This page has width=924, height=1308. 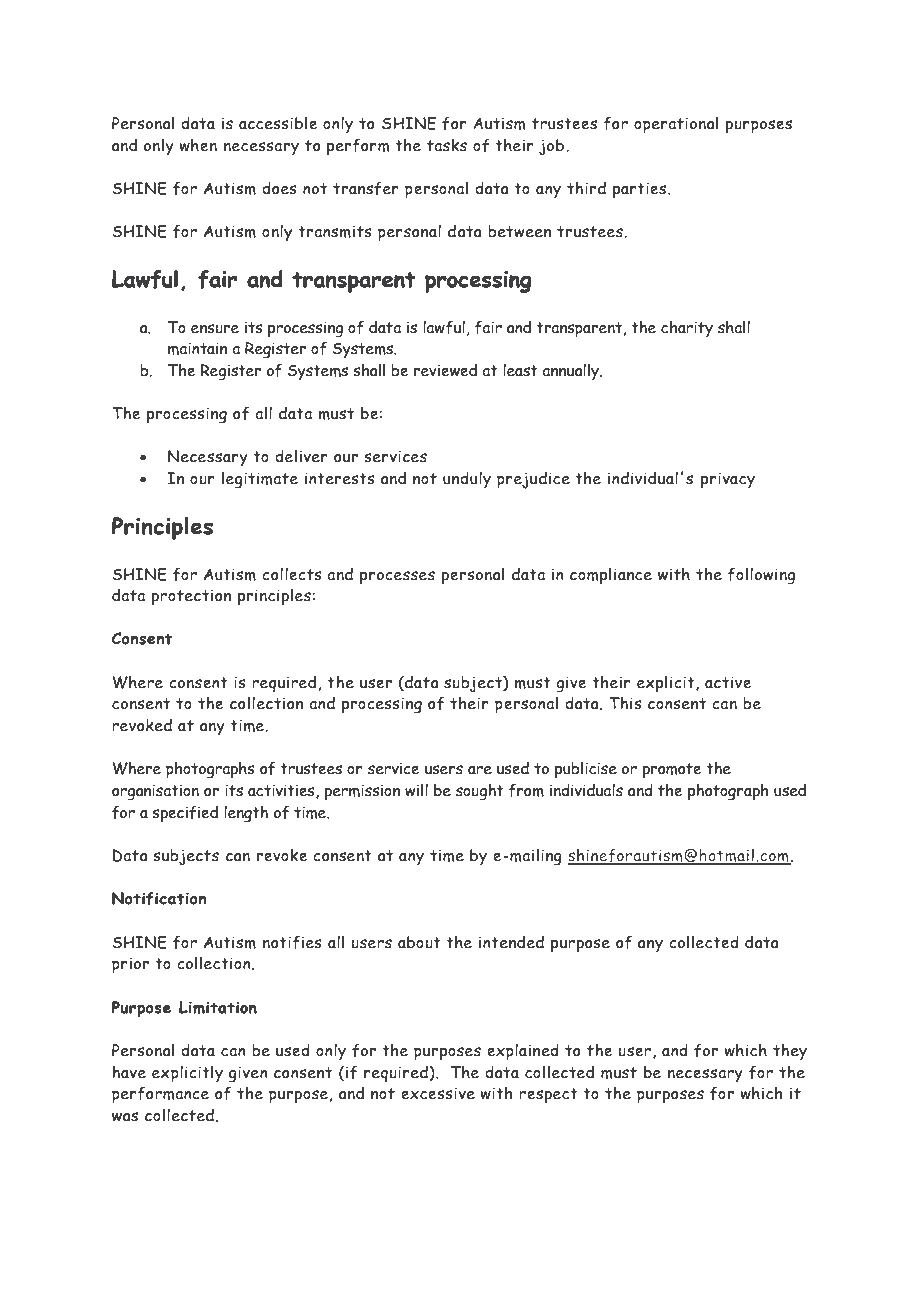 What do you see at coordinates (672, 771) in the page?
I see `promote` at bounding box center [672, 771].
